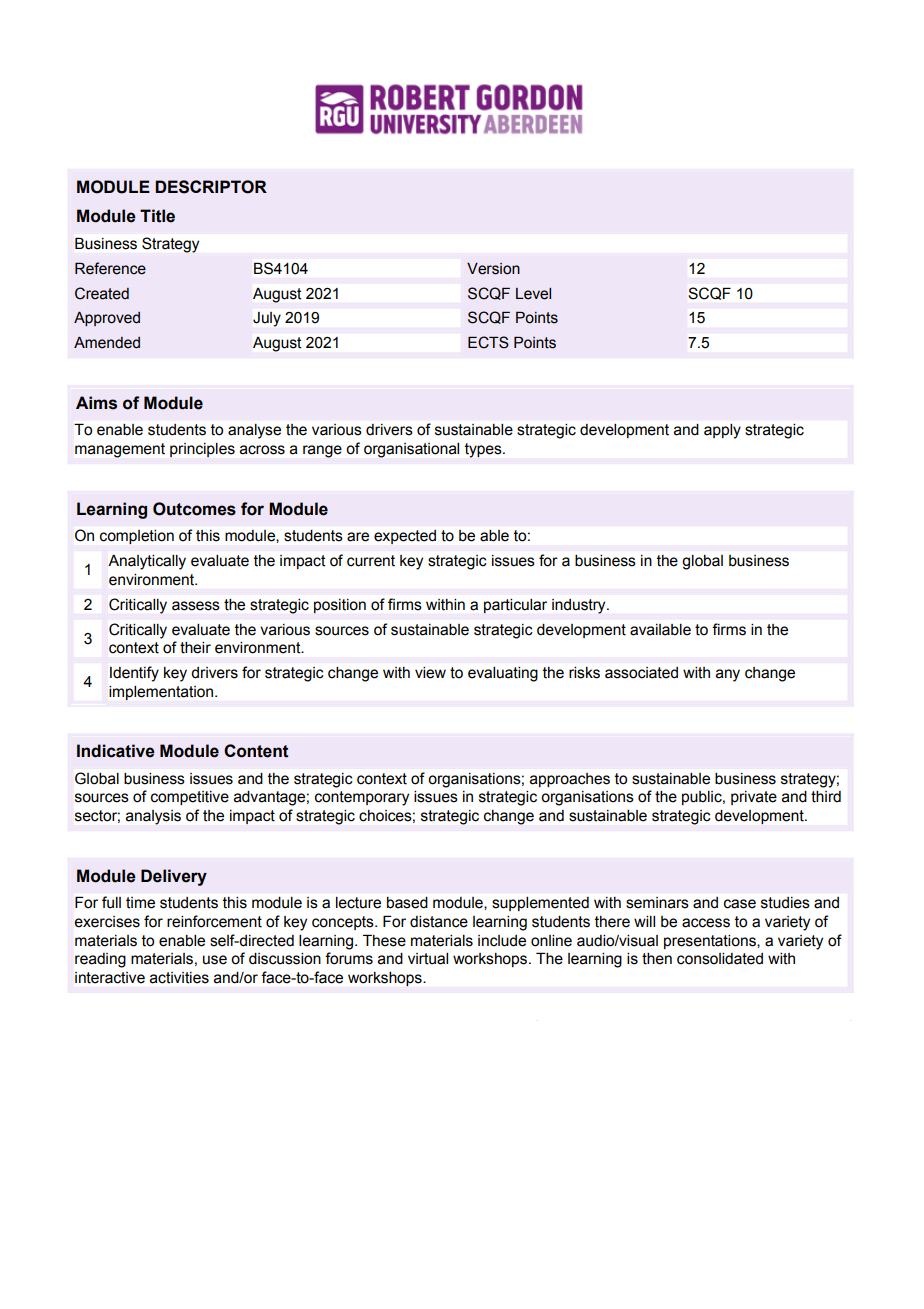 This screenshot has width=924, height=1309. I want to click on industry, so click(580, 606).
